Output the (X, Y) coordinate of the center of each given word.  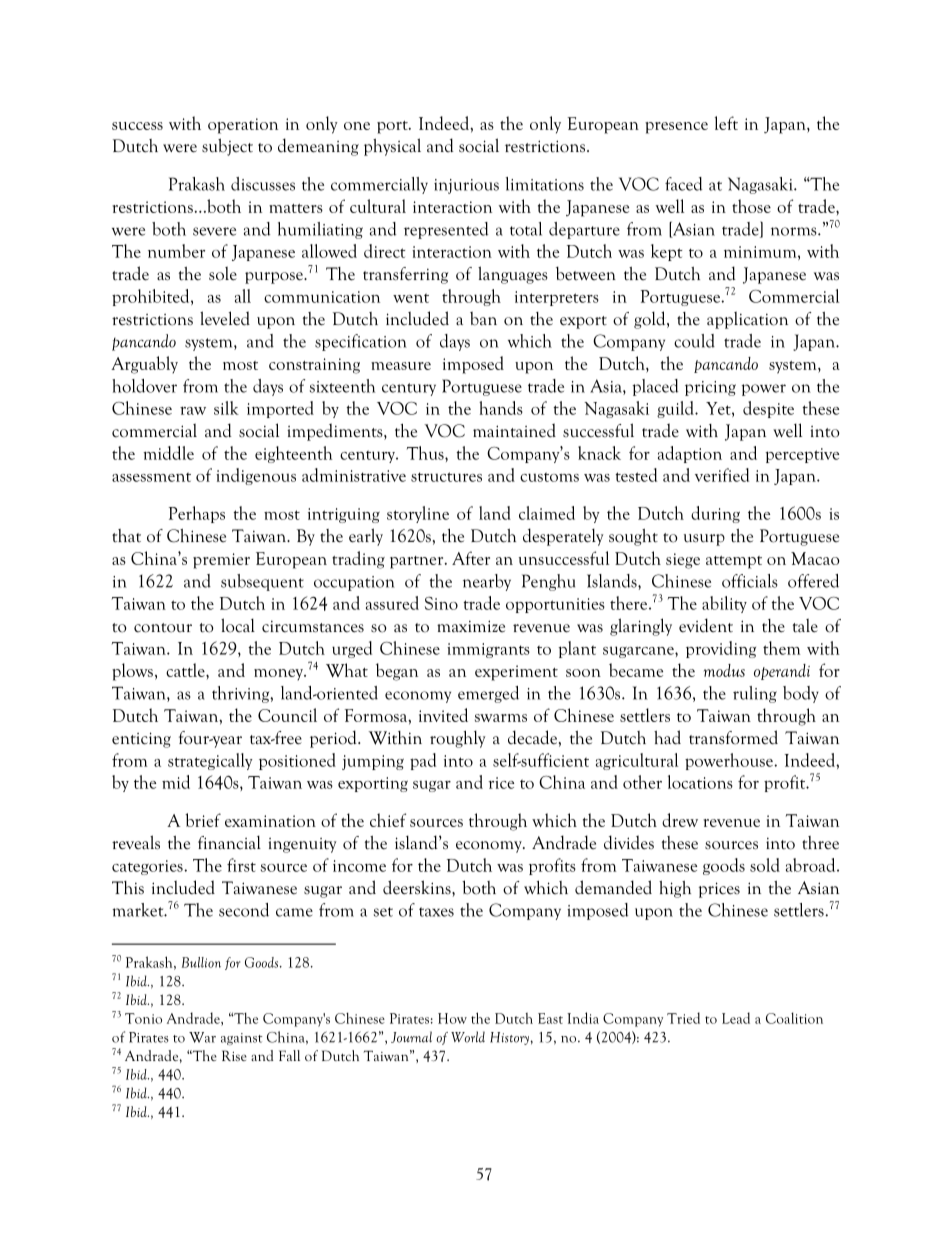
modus (724, 670)
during (715, 514)
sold (765, 865)
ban (483, 319)
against (241, 1039)
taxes (436, 912)
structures (446, 477)
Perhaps (197, 514)
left (726, 123)
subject (227, 147)
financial (229, 842)
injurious (466, 186)
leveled (225, 318)
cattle (186, 670)
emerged (488, 694)
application (747, 320)
